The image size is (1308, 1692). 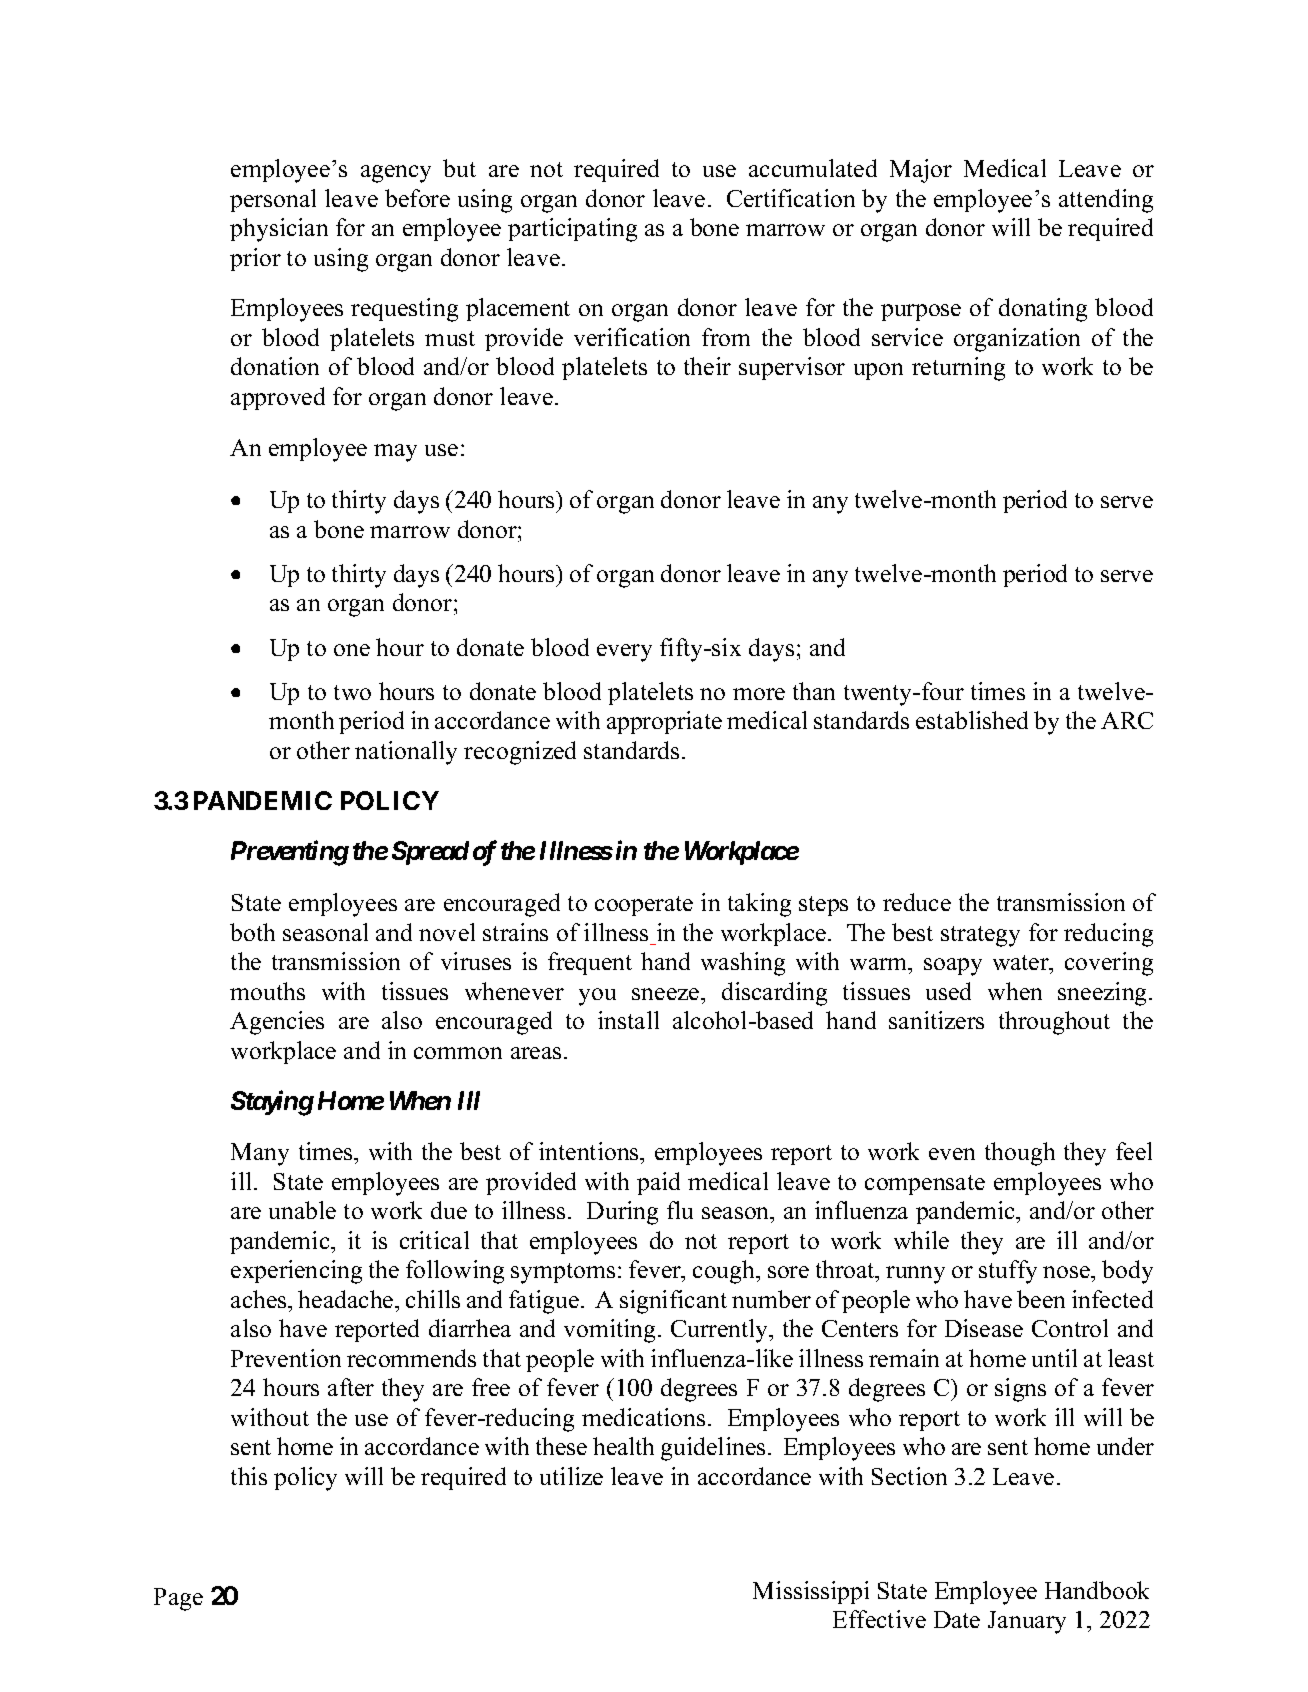 What do you see at coordinates (273, 200) in the page?
I see `personal` at bounding box center [273, 200].
